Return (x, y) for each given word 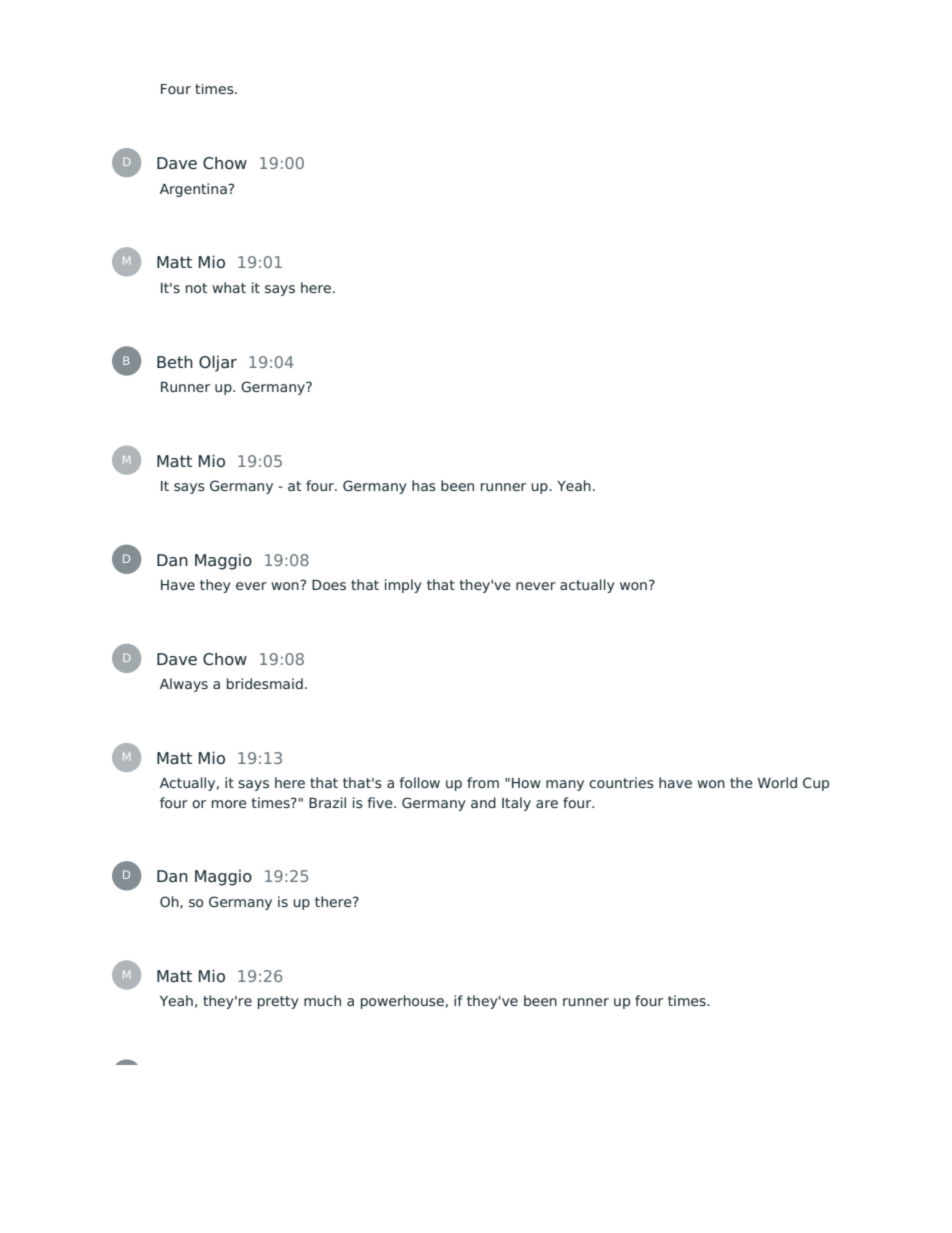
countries (621, 782)
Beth (175, 362)
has (424, 485)
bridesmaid (265, 683)
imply (403, 586)
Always (184, 685)
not (197, 288)
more (229, 804)
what (229, 287)
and (483, 802)
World (777, 782)
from (483, 782)
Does (329, 585)
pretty (278, 1002)
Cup (816, 784)
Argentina (194, 190)
